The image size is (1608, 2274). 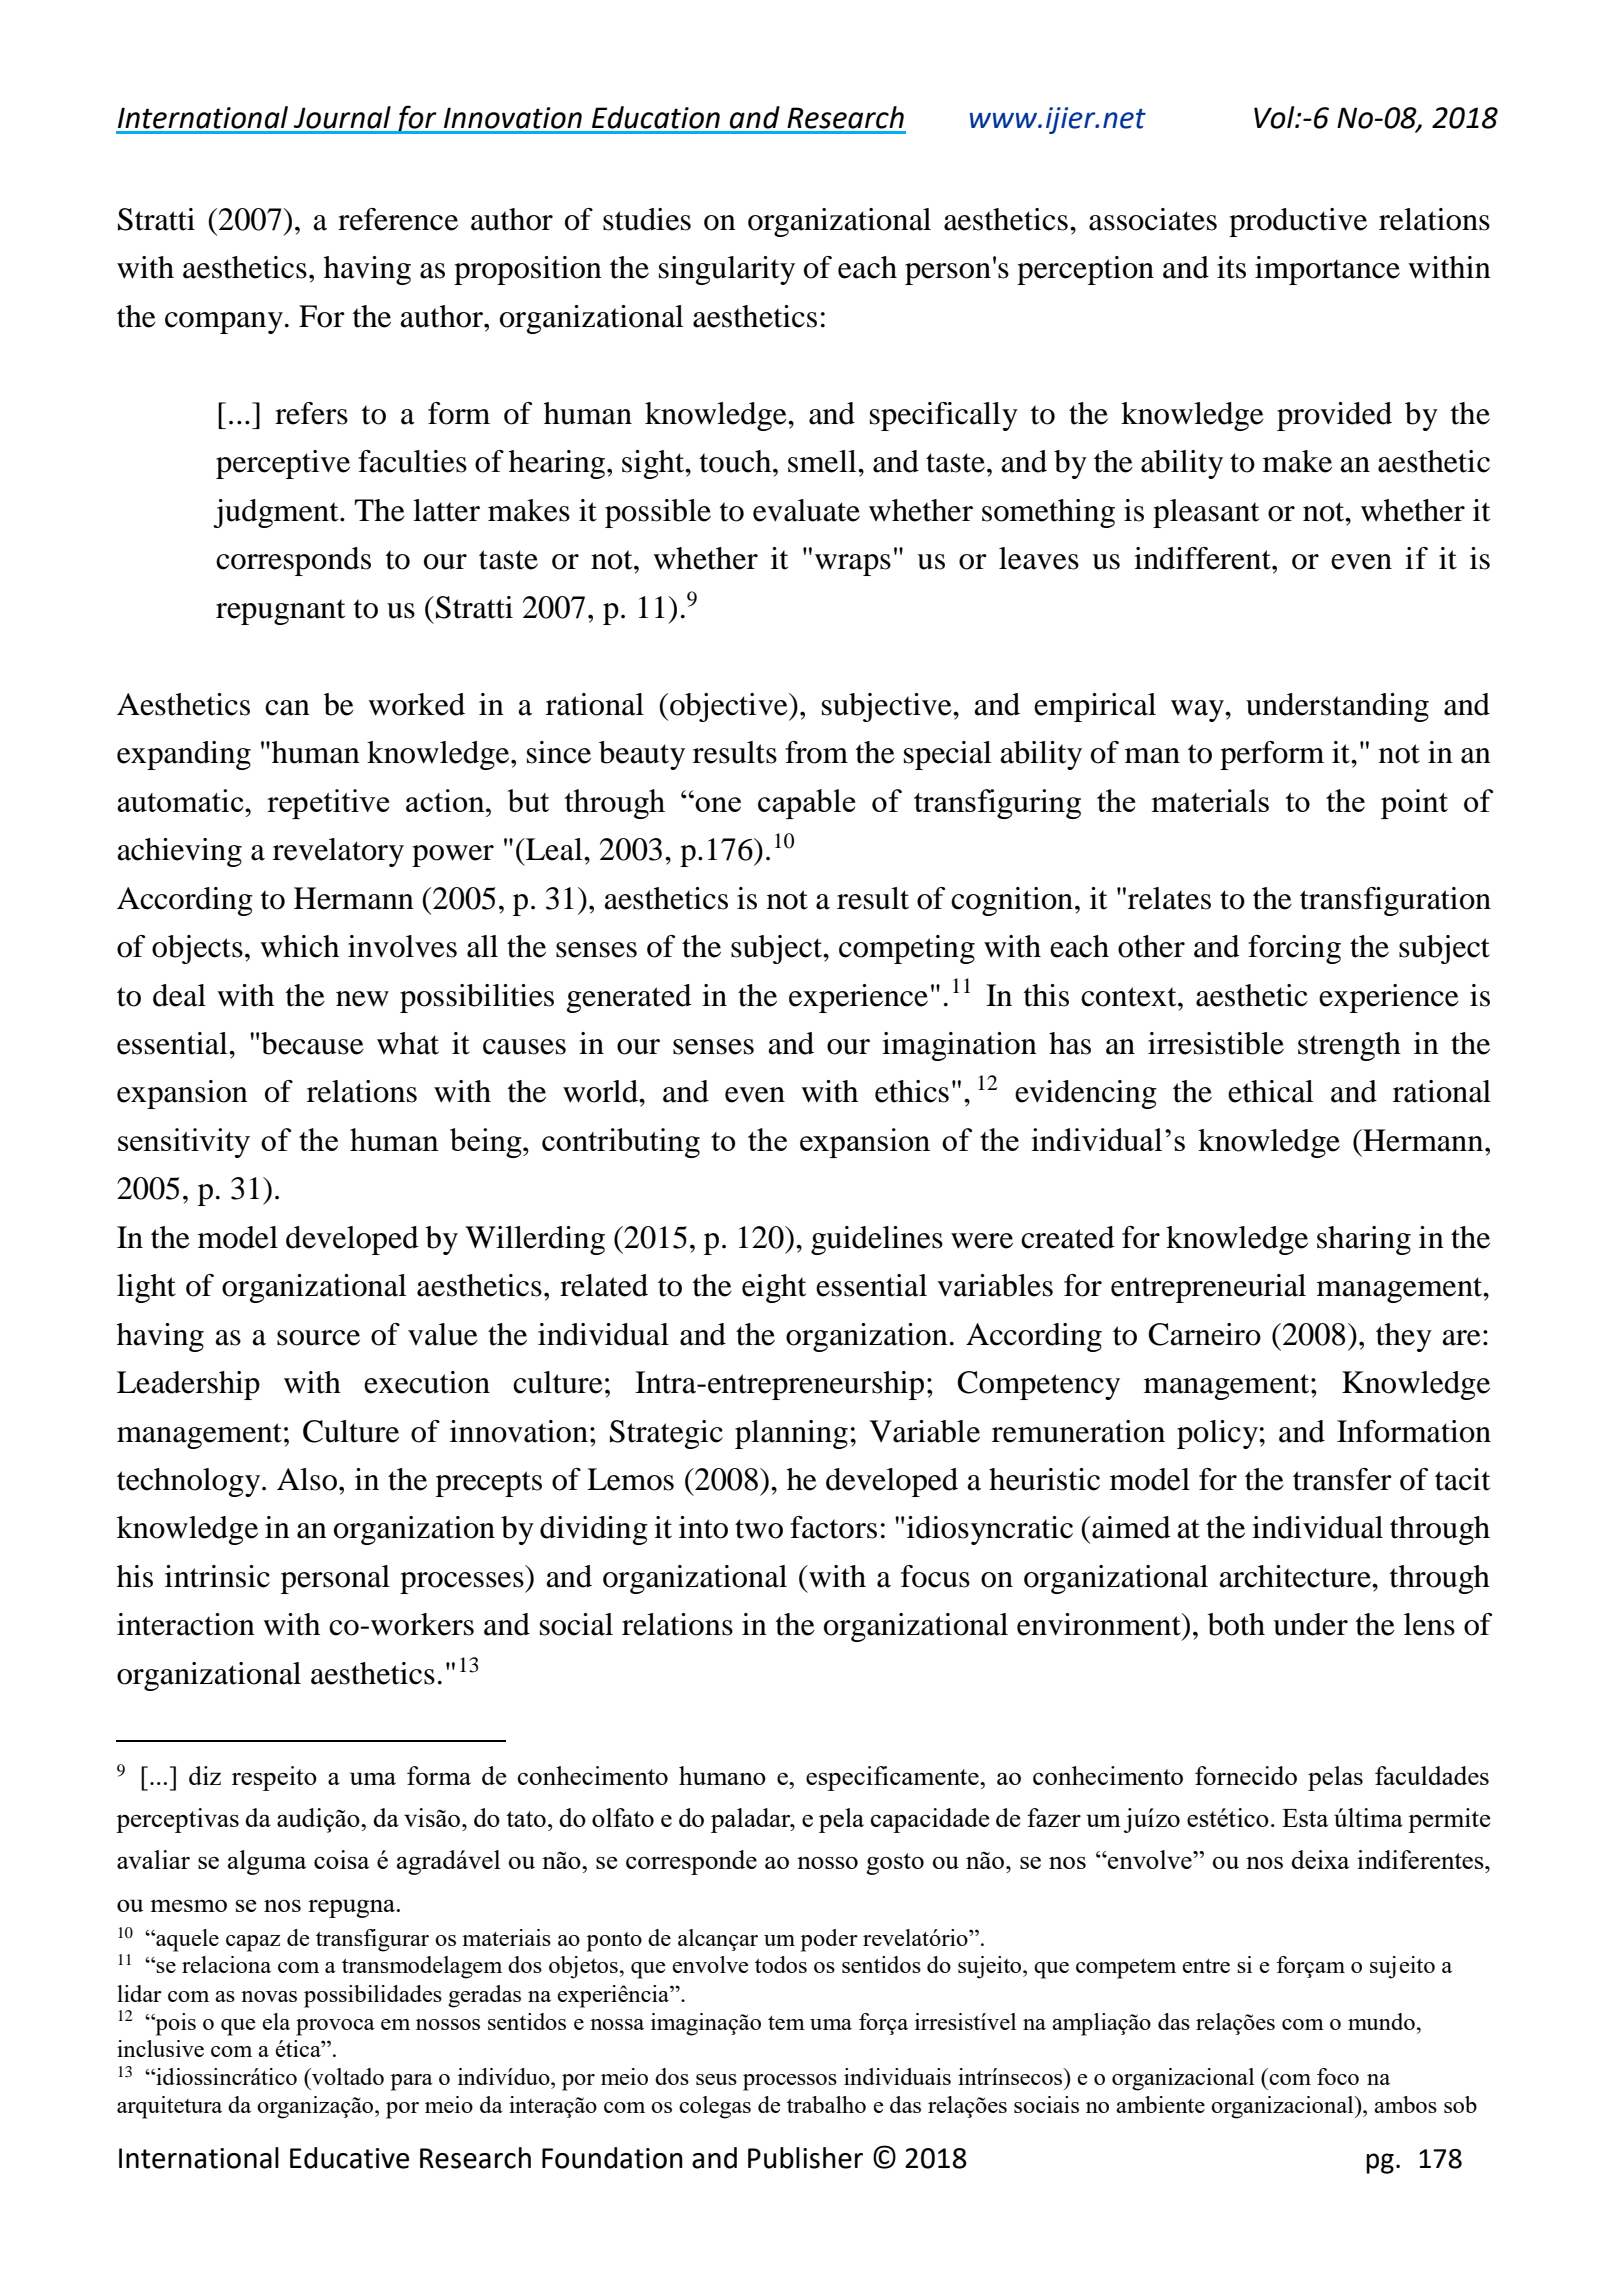 What do you see at coordinates (833, 1527) in the page?
I see `factors` at bounding box center [833, 1527].
